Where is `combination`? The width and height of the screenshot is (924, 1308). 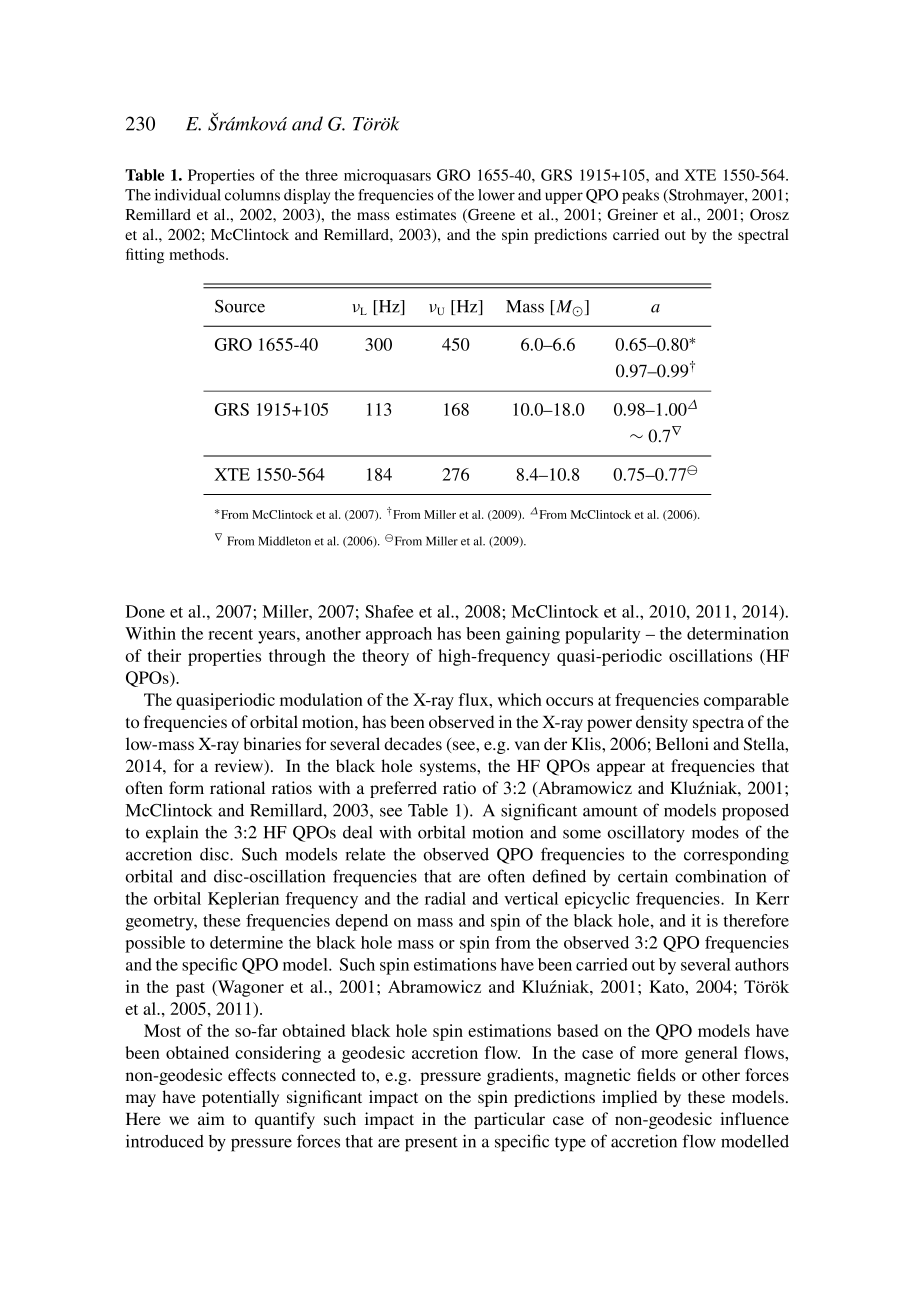 combination is located at coordinates (720, 876).
